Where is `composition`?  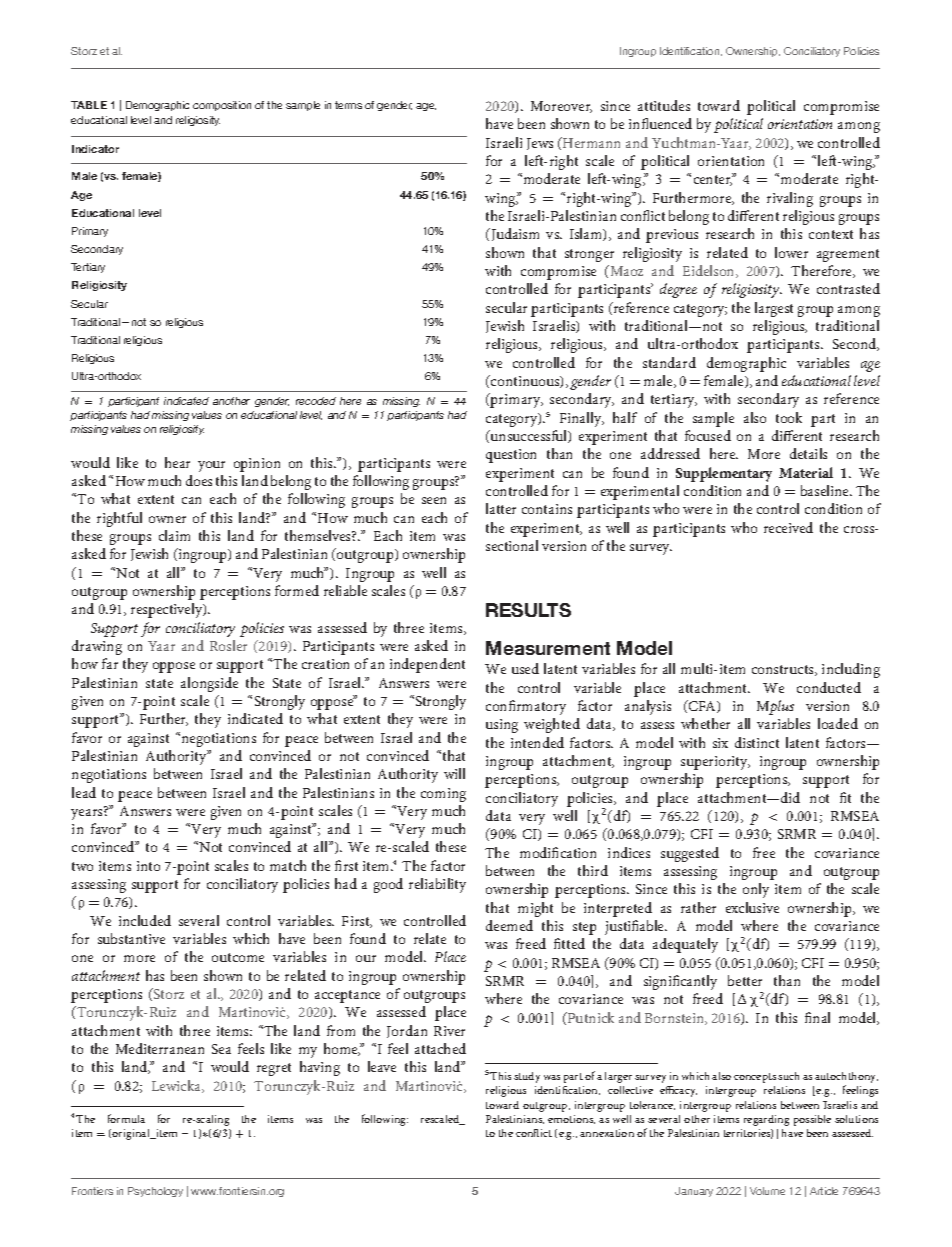
composition is located at coordinates (222, 106).
